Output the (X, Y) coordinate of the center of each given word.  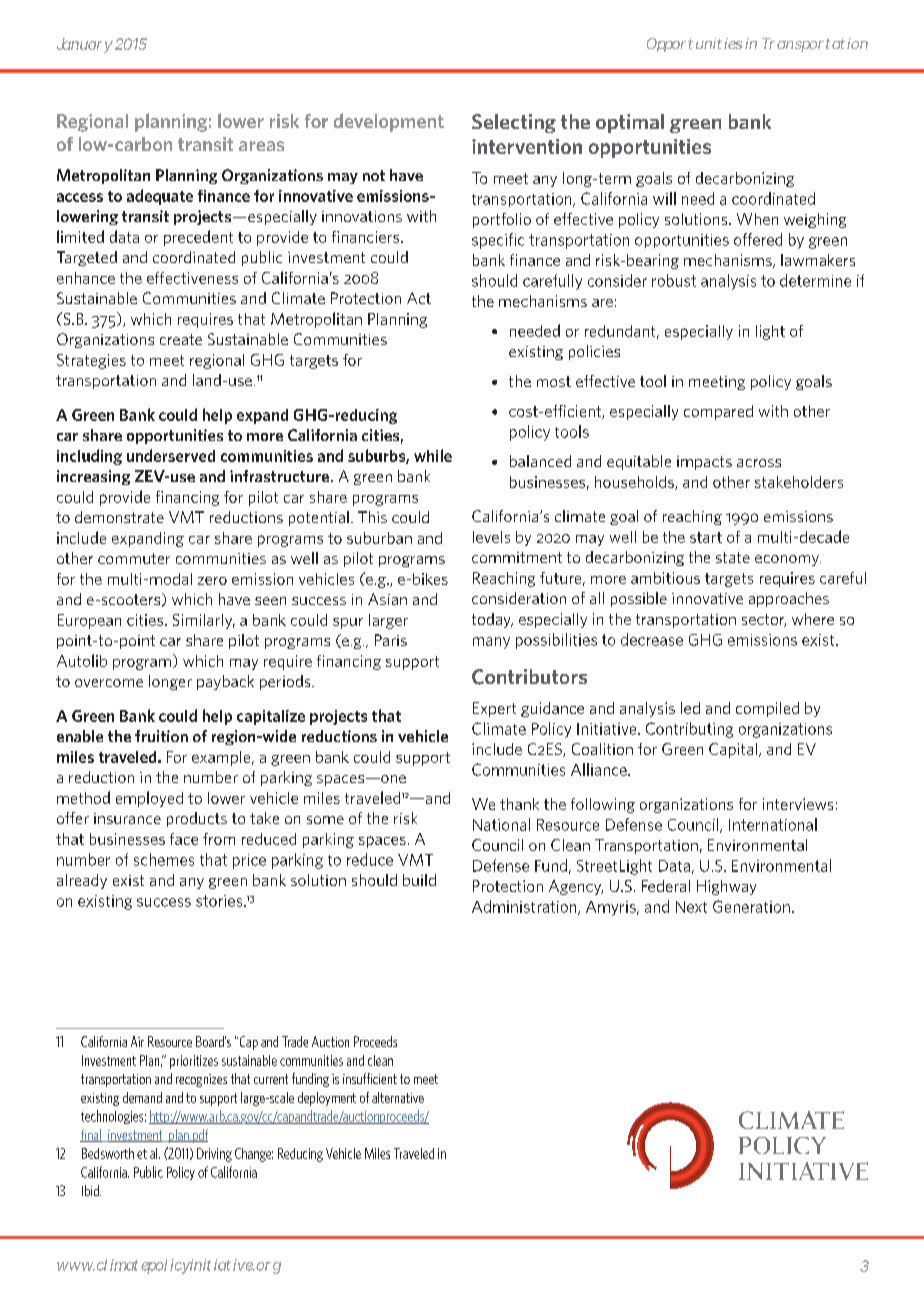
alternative (398, 1097)
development (389, 122)
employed (149, 799)
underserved (171, 455)
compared (718, 412)
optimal (630, 123)
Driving (214, 1155)
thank (519, 804)
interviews (798, 804)
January (85, 45)
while (433, 455)
